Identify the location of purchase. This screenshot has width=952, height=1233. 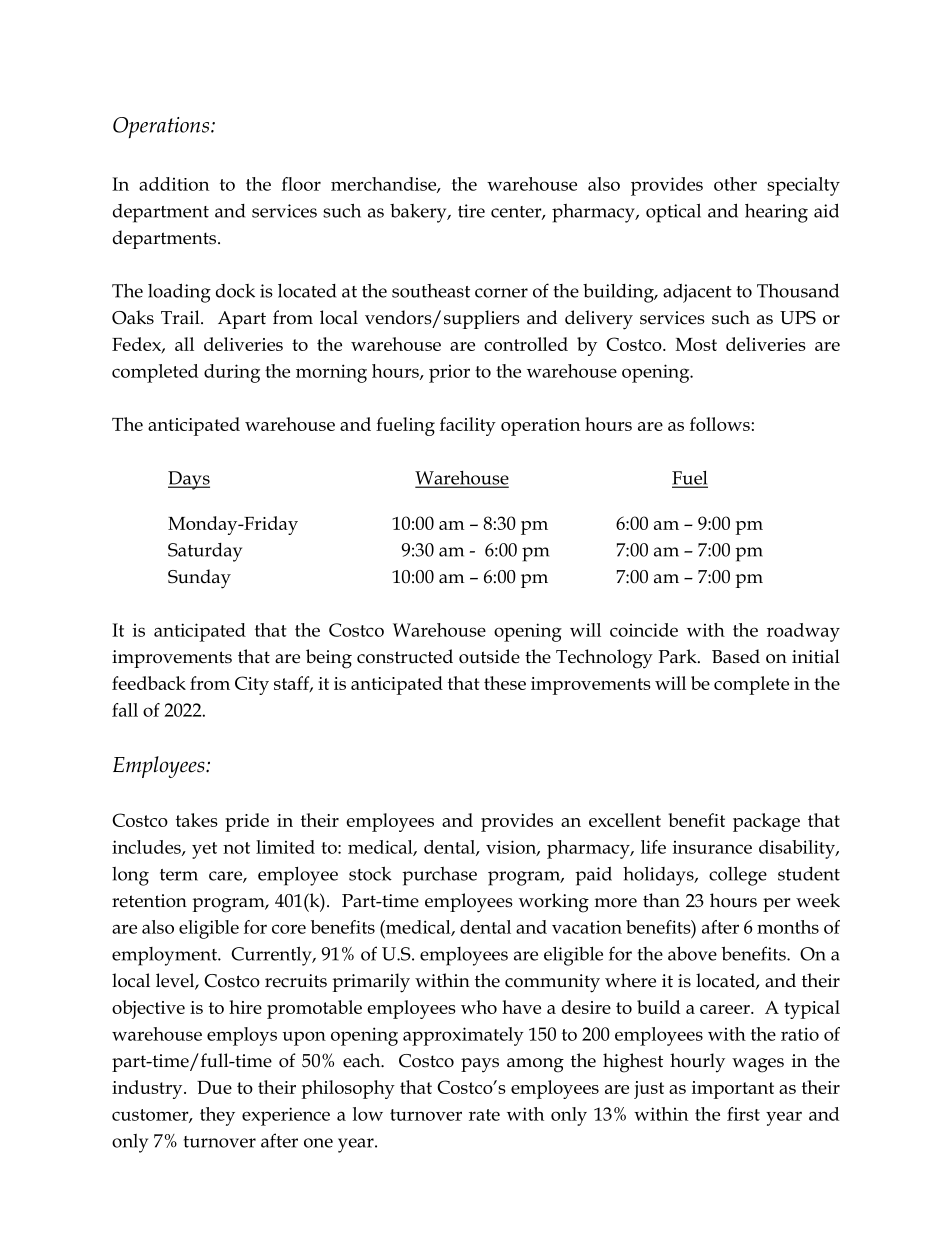
(439, 876).
